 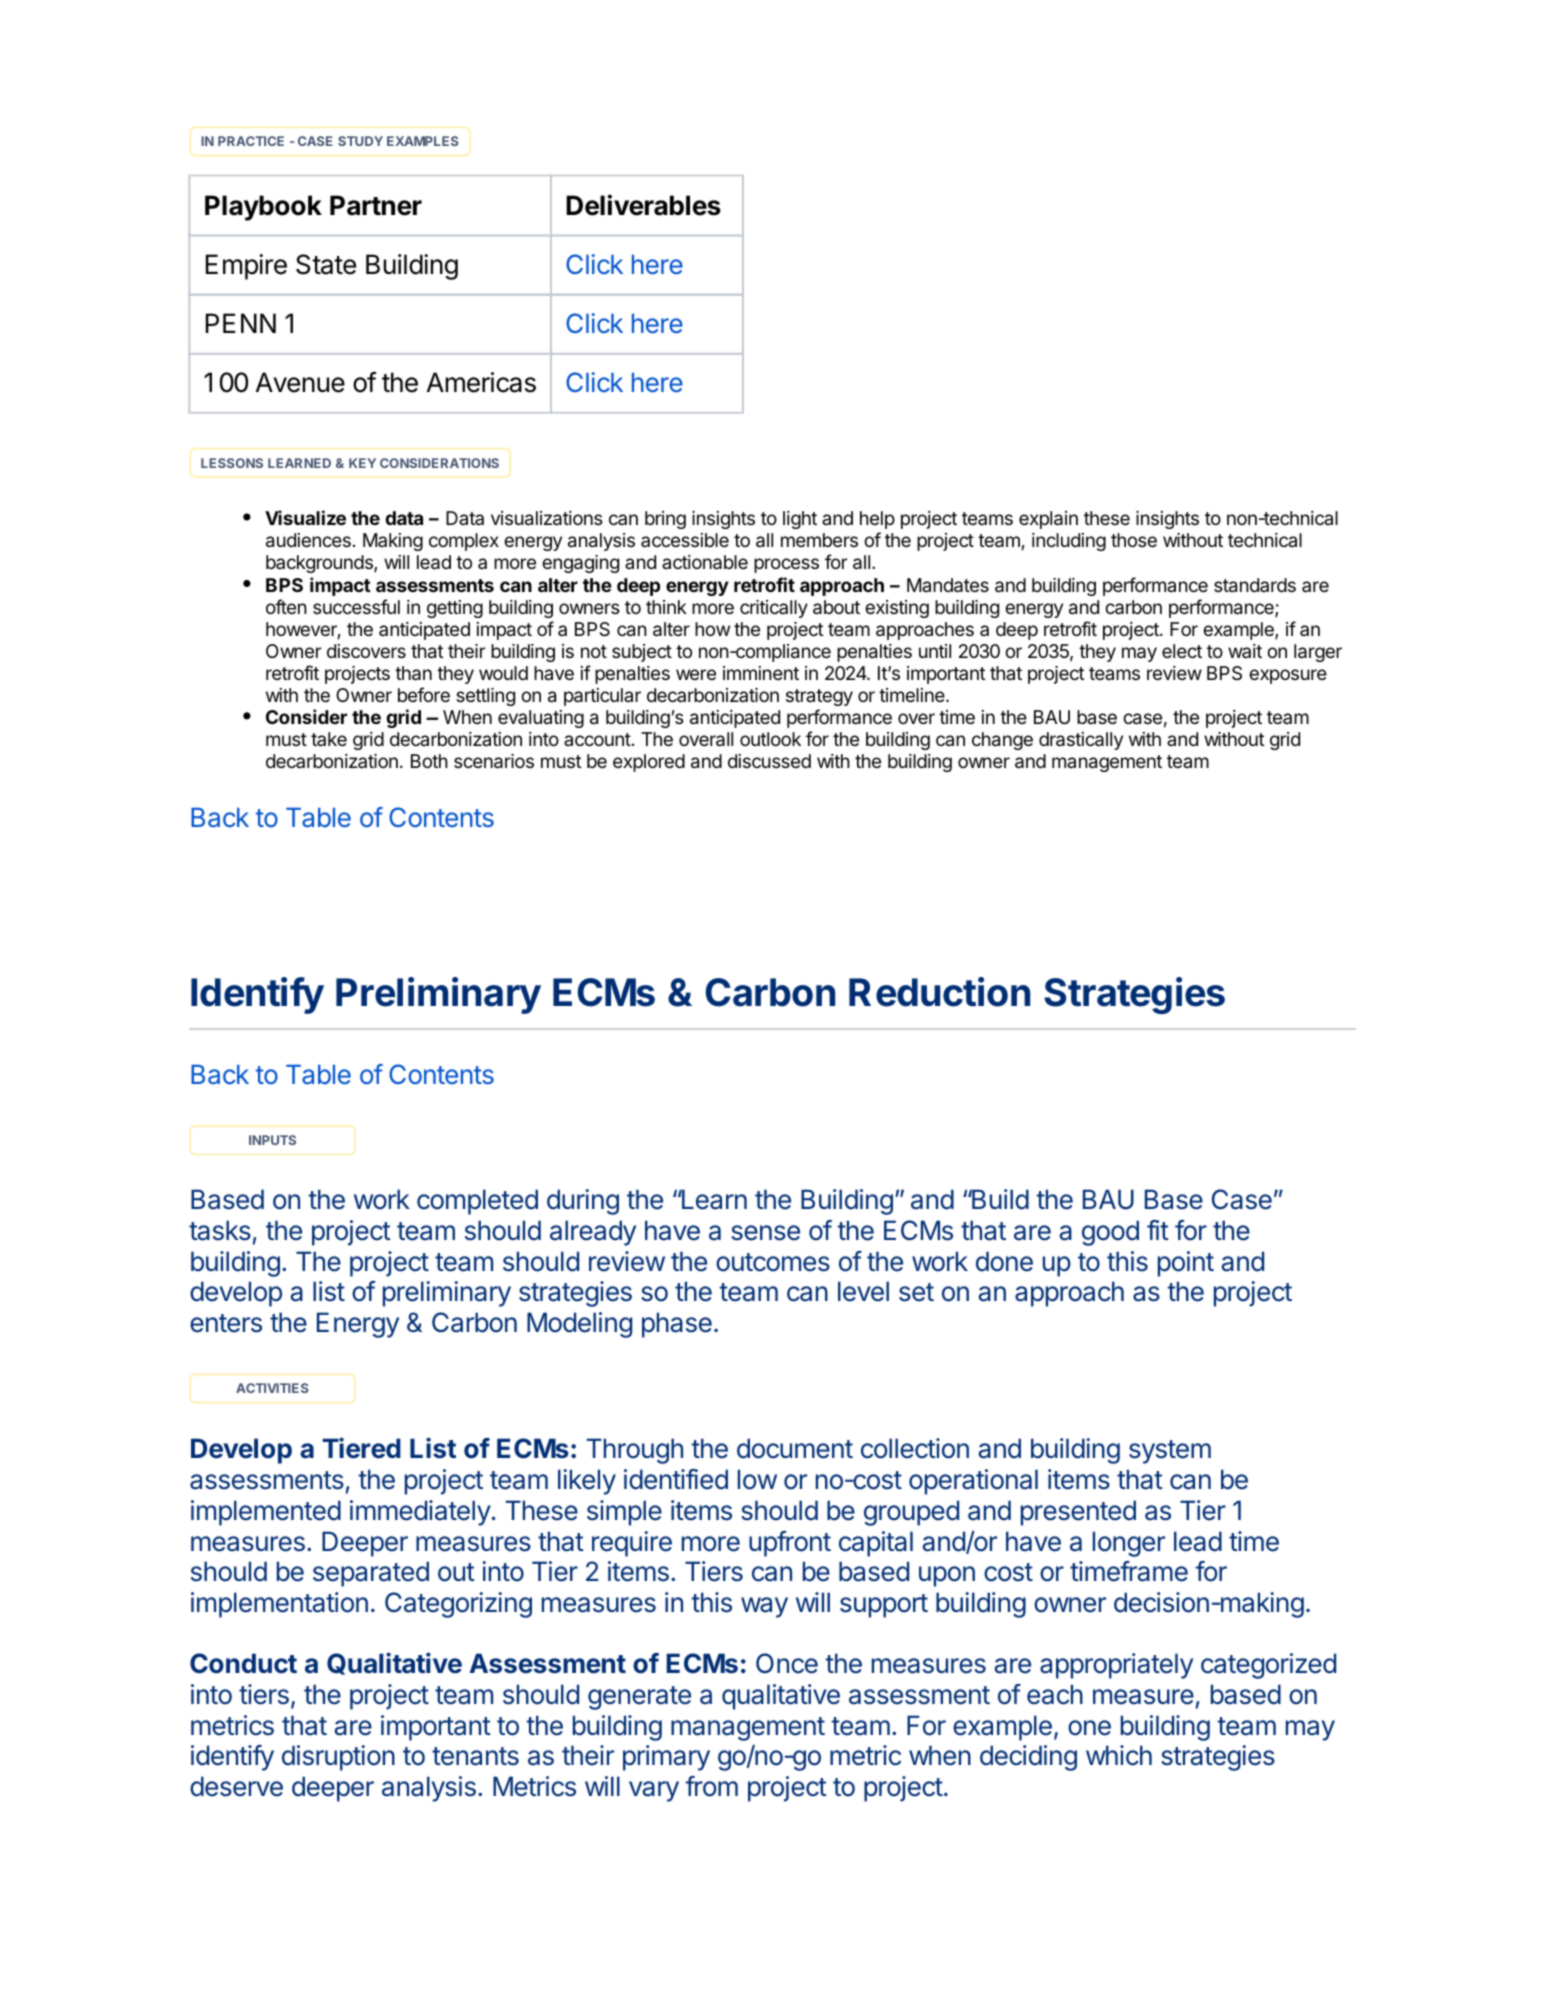 What do you see at coordinates (1182, 651) in the screenshot?
I see `elect` at bounding box center [1182, 651].
